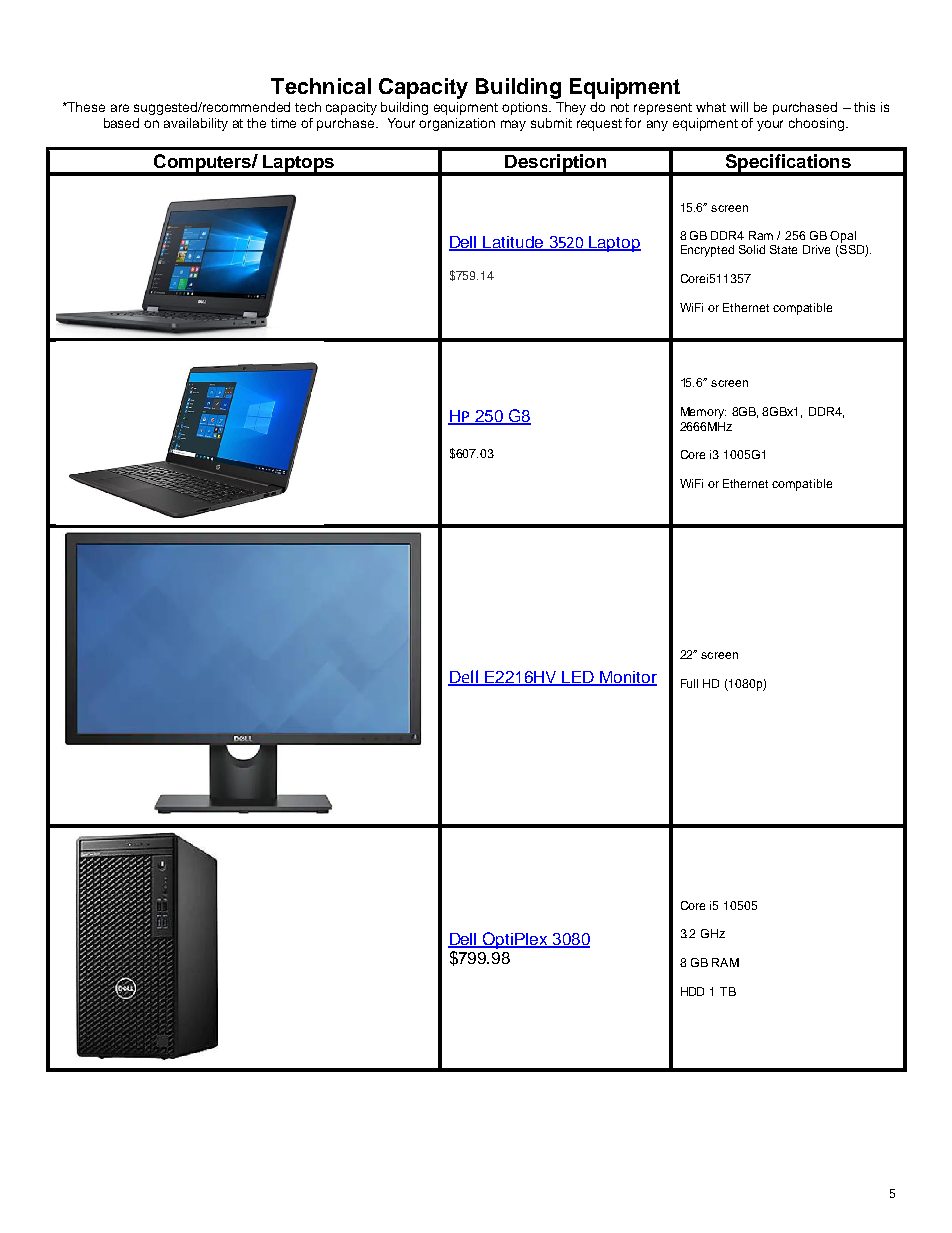 This document has width=952, height=1233. I want to click on Memory, so click(703, 413).
